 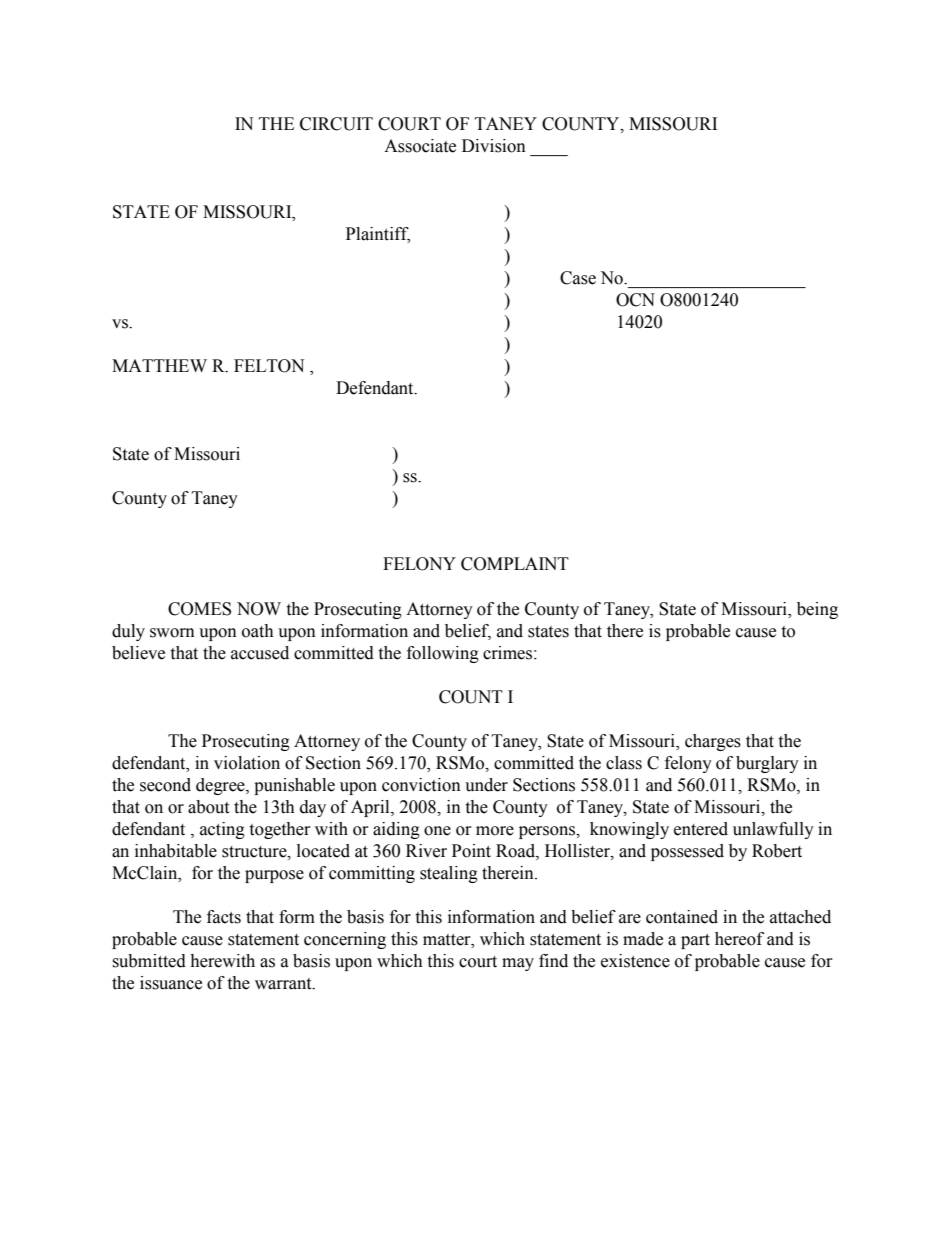 I want to click on COMPLAINT, so click(x=515, y=564).
